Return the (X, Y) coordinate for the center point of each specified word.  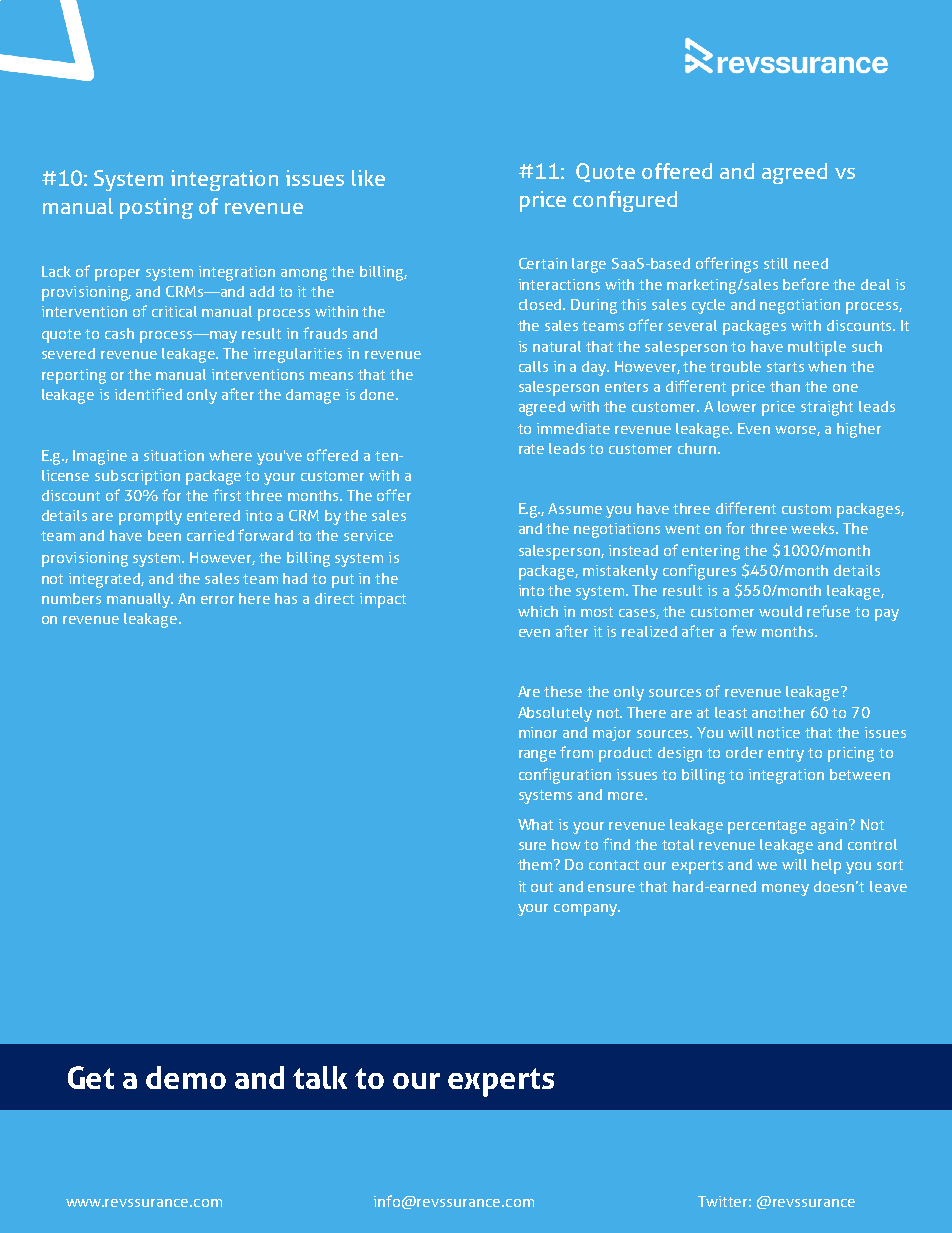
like (368, 178)
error (217, 600)
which (538, 611)
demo (186, 1077)
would (780, 611)
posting (156, 208)
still (776, 263)
